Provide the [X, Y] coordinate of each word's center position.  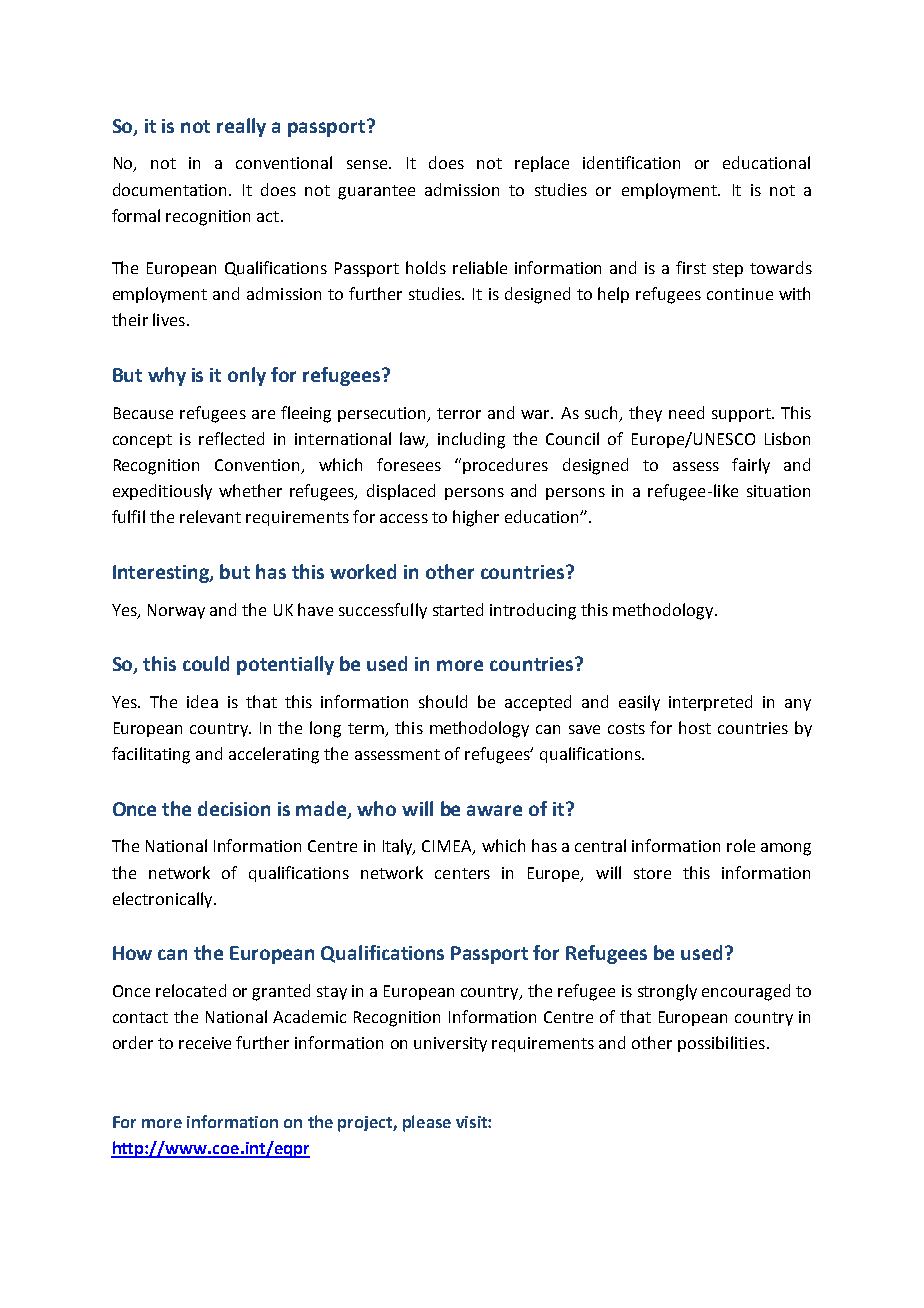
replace [542, 164]
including [471, 440]
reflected [231, 438]
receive [205, 1043]
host [695, 727]
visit [472, 1122]
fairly [751, 466]
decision [234, 808]
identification [631, 162]
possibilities [721, 1044]
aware [494, 810]
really [241, 127]
